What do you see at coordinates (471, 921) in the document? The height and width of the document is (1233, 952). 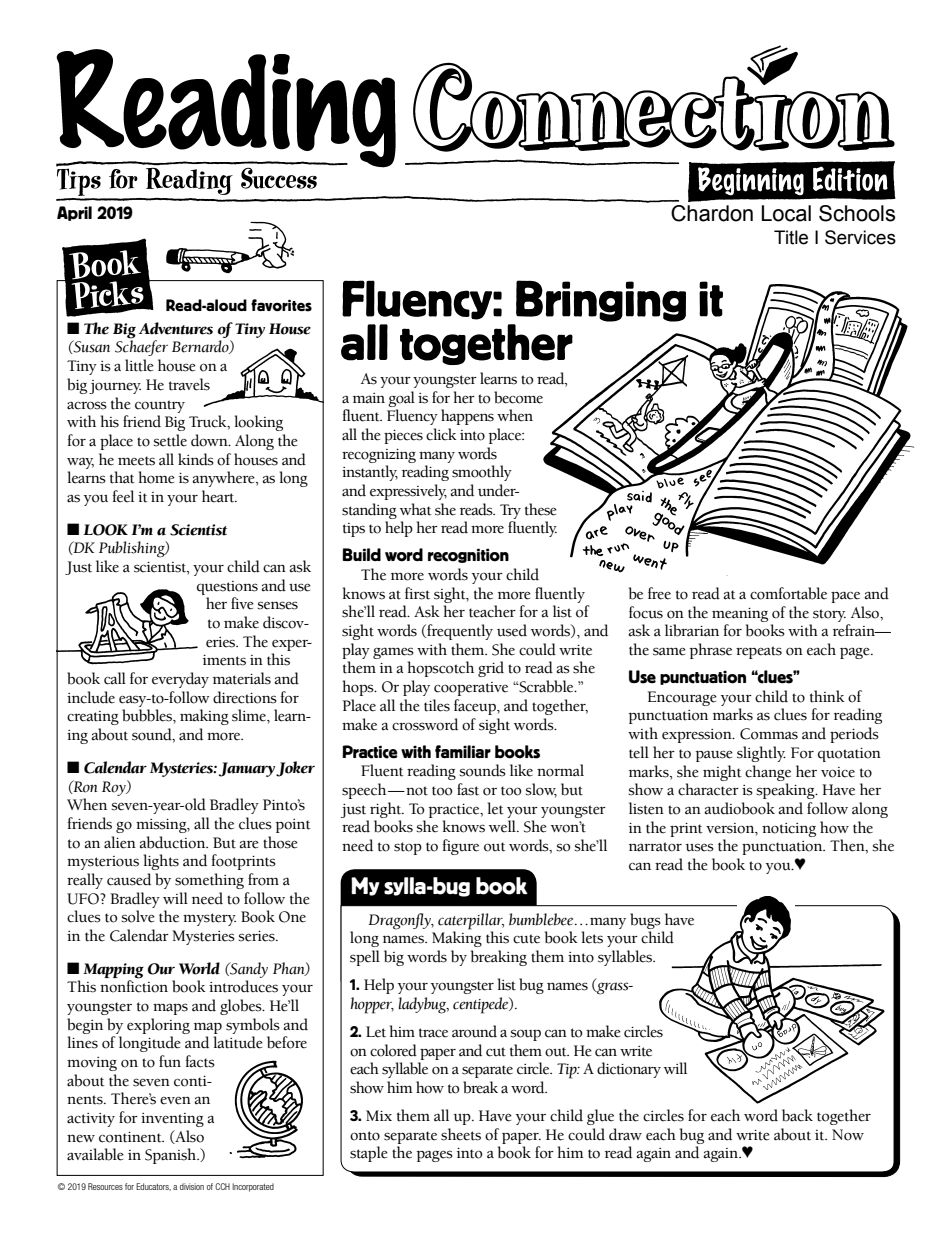 I see `caterpillar` at bounding box center [471, 921].
